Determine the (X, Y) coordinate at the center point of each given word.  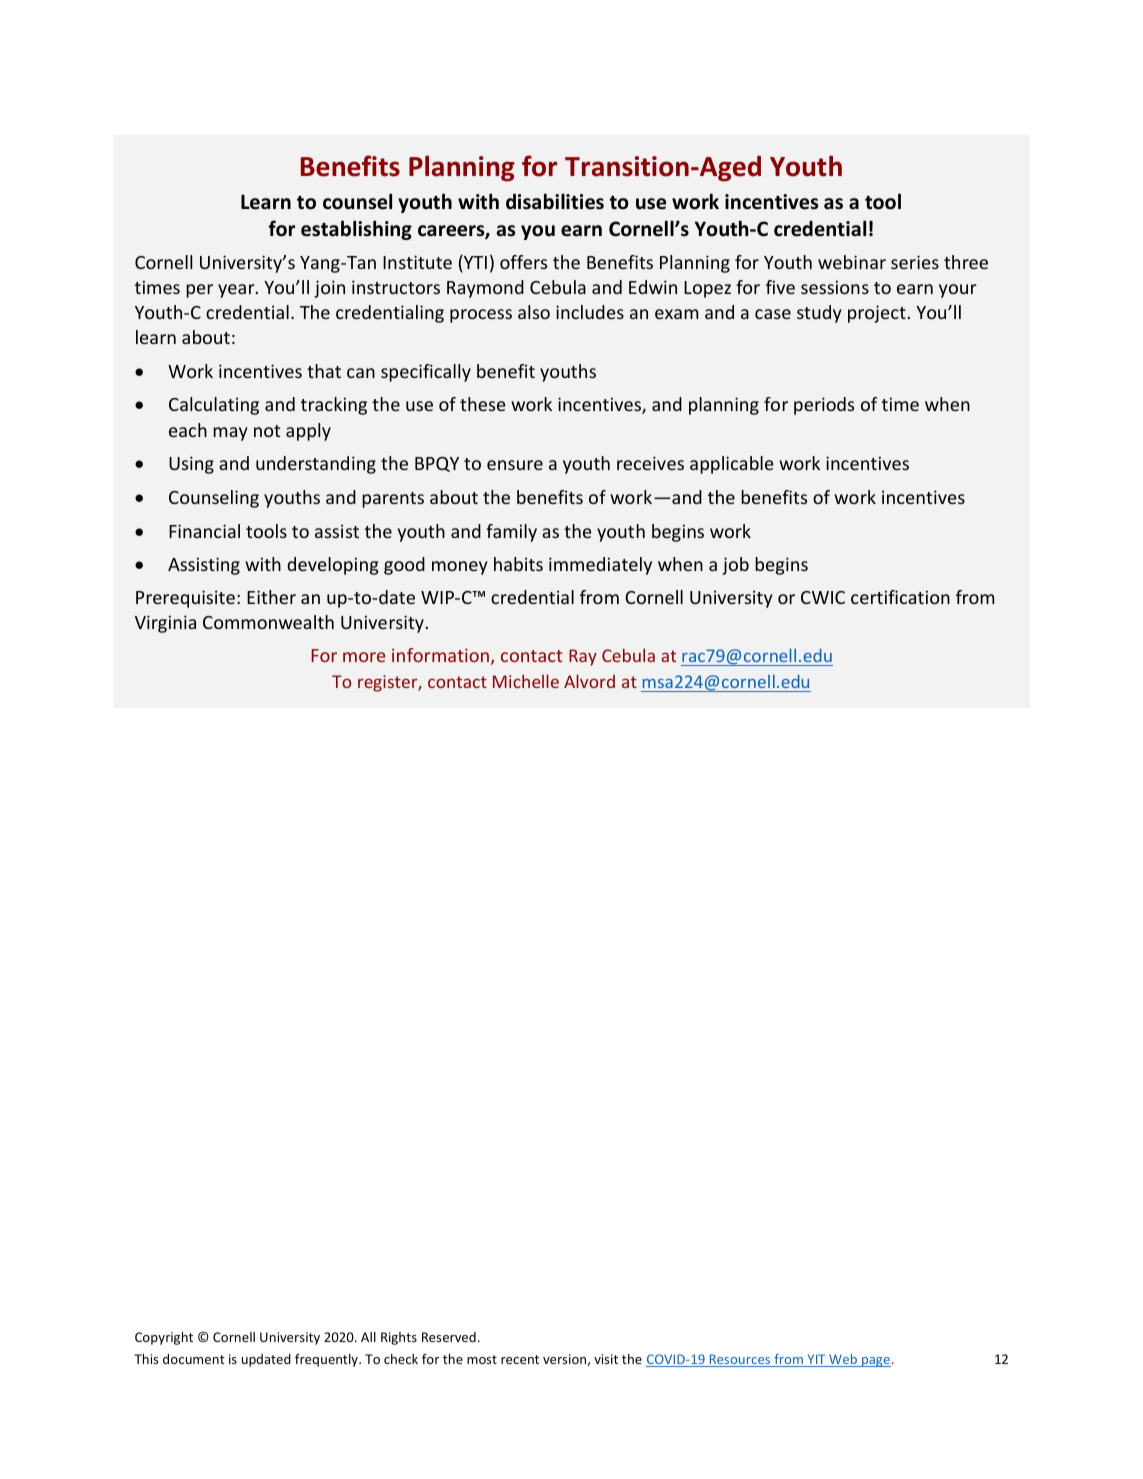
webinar (852, 262)
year (237, 291)
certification (900, 597)
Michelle (526, 681)
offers (523, 262)
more (364, 657)
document (194, 1359)
